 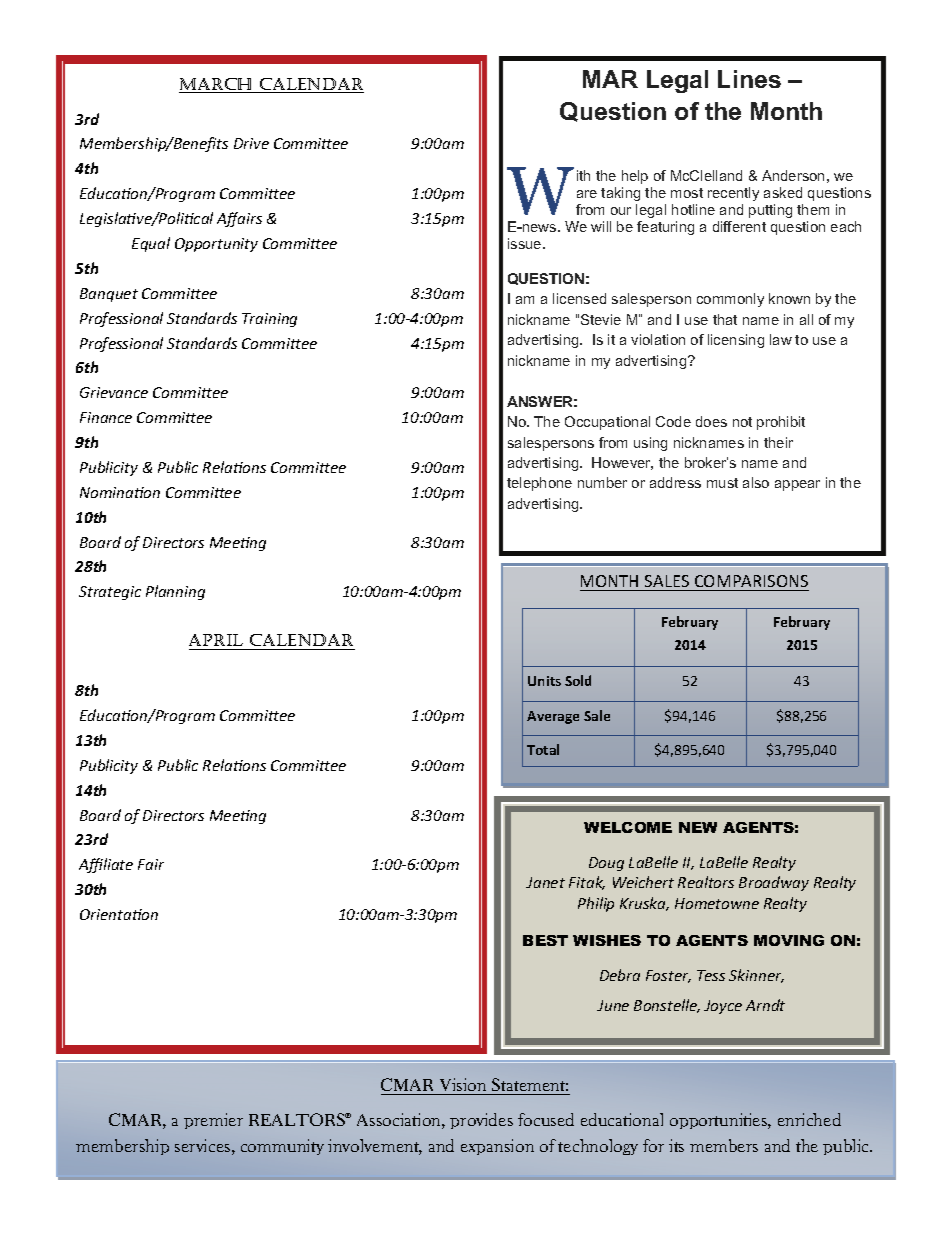 What do you see at coordinates (544, 681) in the screenshot?
I see `Units` at bounding box center [544, 681].
